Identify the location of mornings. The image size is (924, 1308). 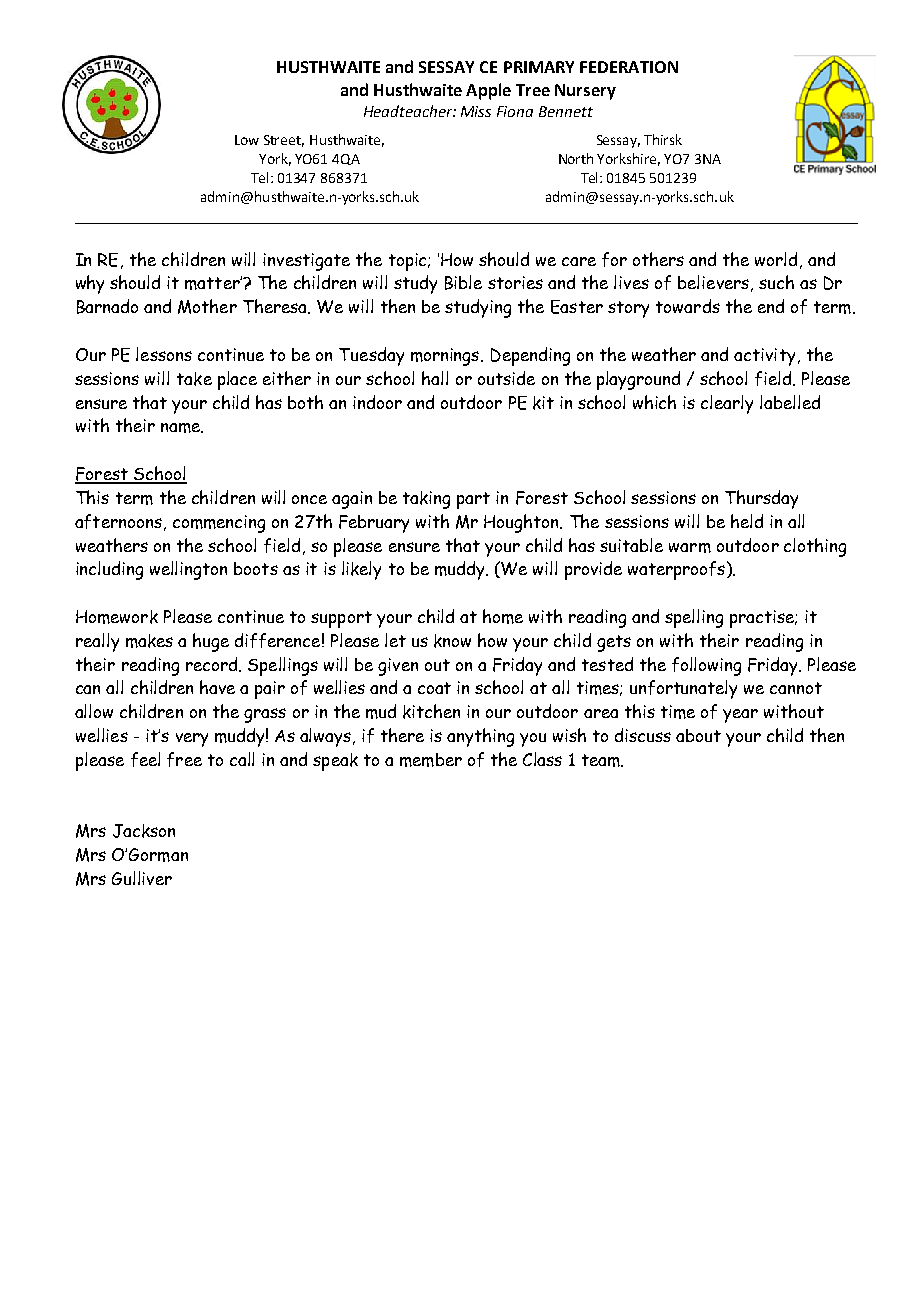
(446, 357).
